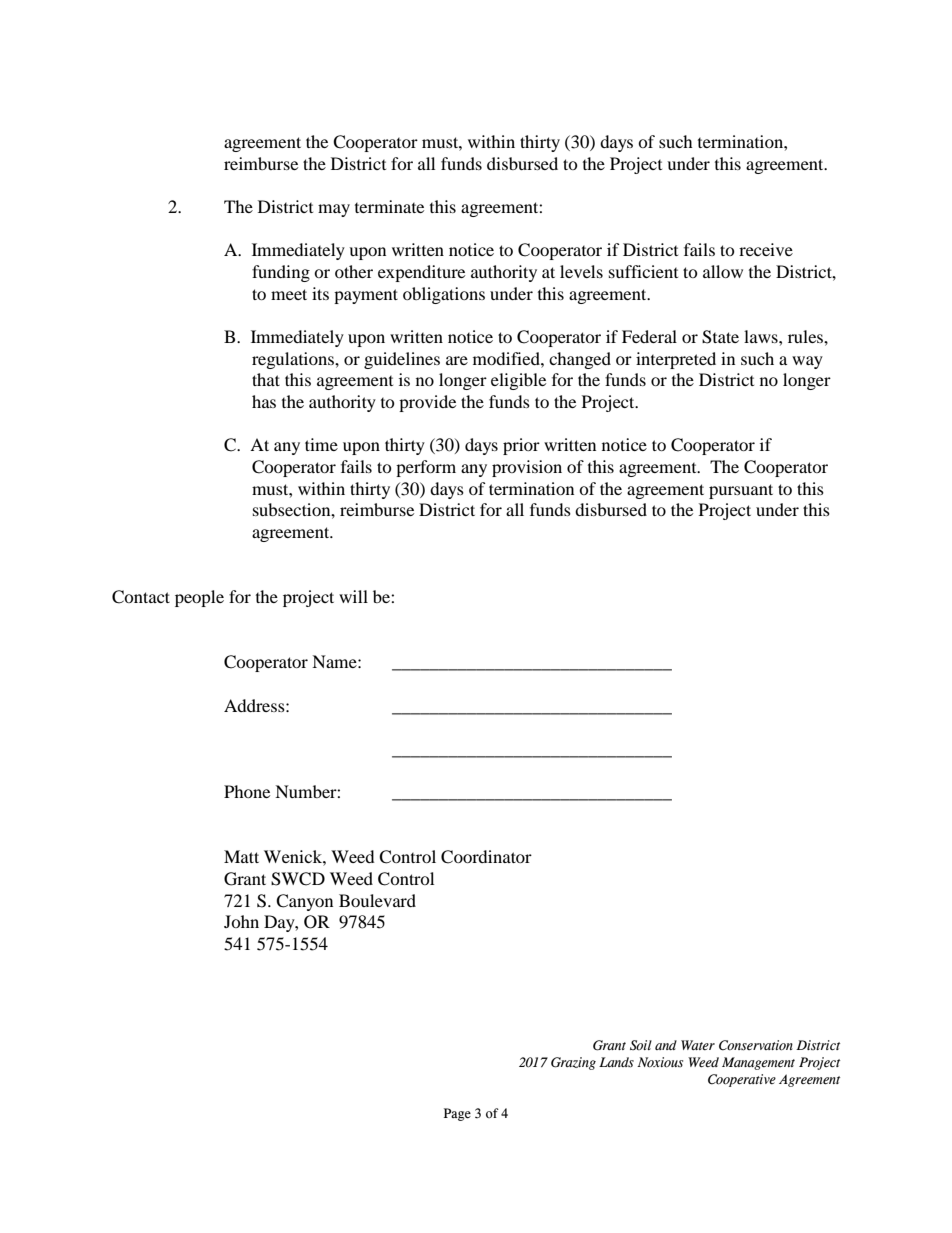  Describe the element at coordinates (281, 273) in the screenshot. I see `funding` at that location.
